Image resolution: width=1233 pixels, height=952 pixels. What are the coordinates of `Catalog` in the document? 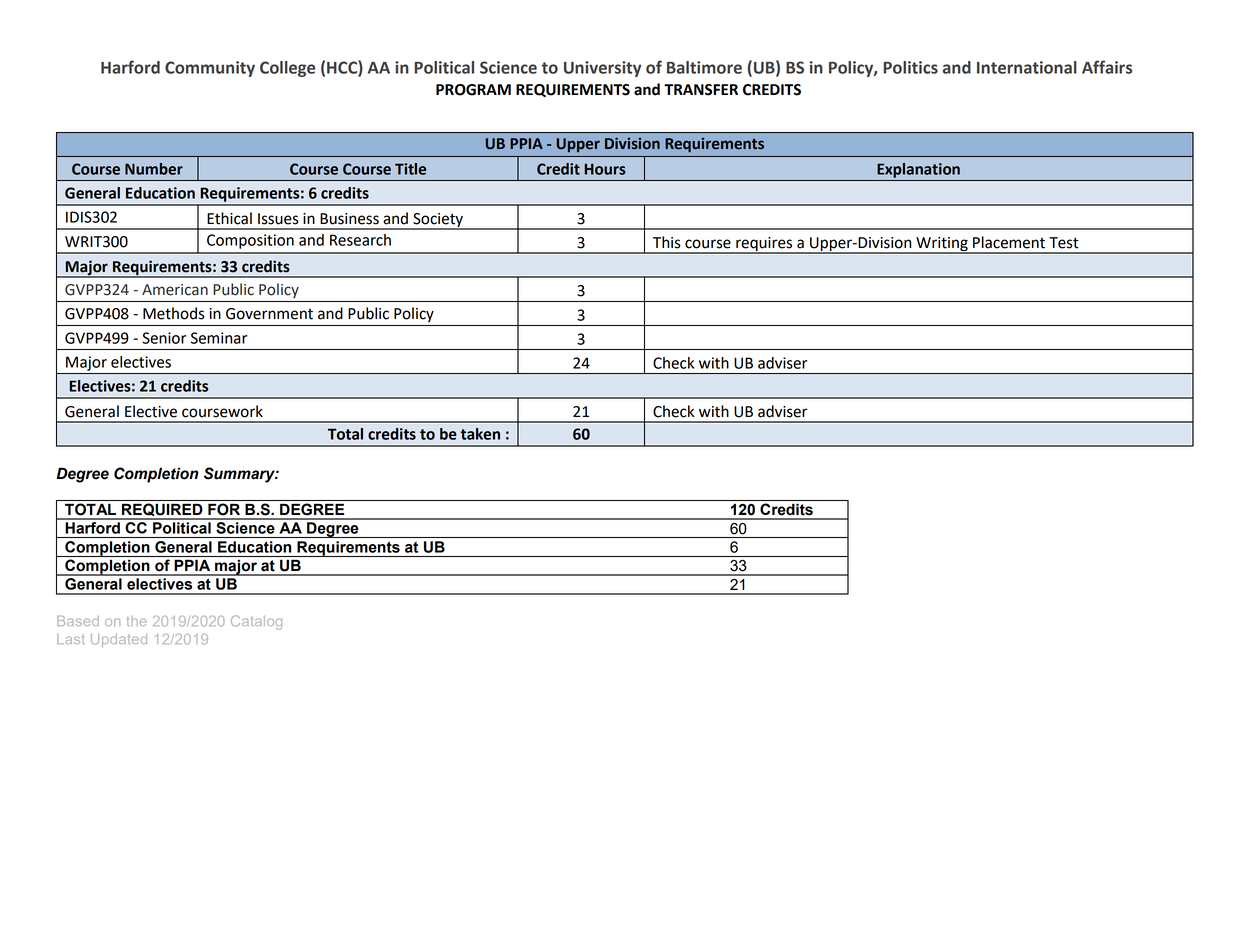 It's located at (256, 622).
